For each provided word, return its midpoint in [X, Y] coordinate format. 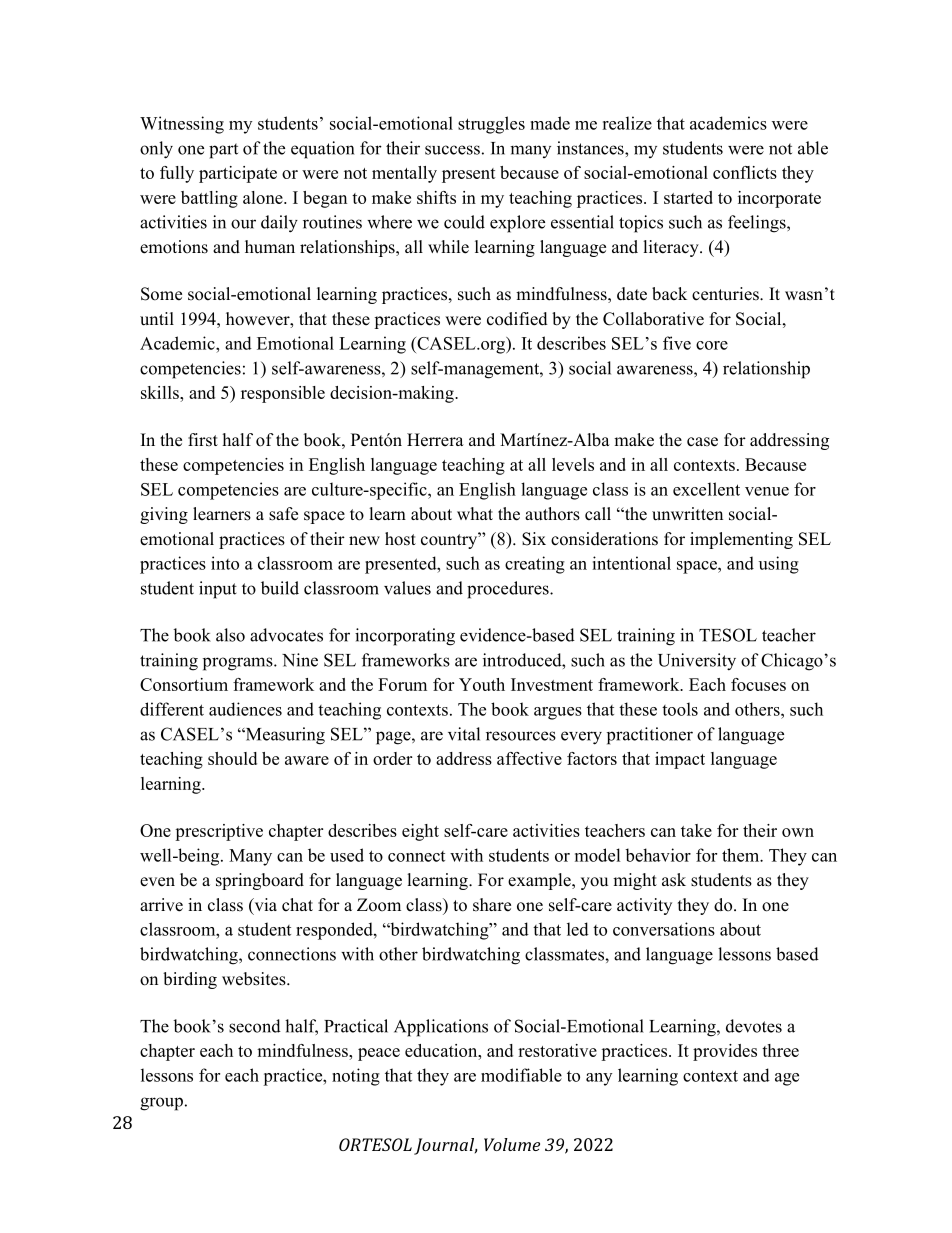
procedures [509, 590]
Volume [512, 1144]
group [161, 1104]
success [452, 150]
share [492, 905]
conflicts [745, 172]
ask [674, 880]
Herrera [435, 440]
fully [177, 174]
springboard [260, 881]
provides [725, 1052]
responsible [283, 394]
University [697, 662]
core [712, 345]
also [230, 635]
